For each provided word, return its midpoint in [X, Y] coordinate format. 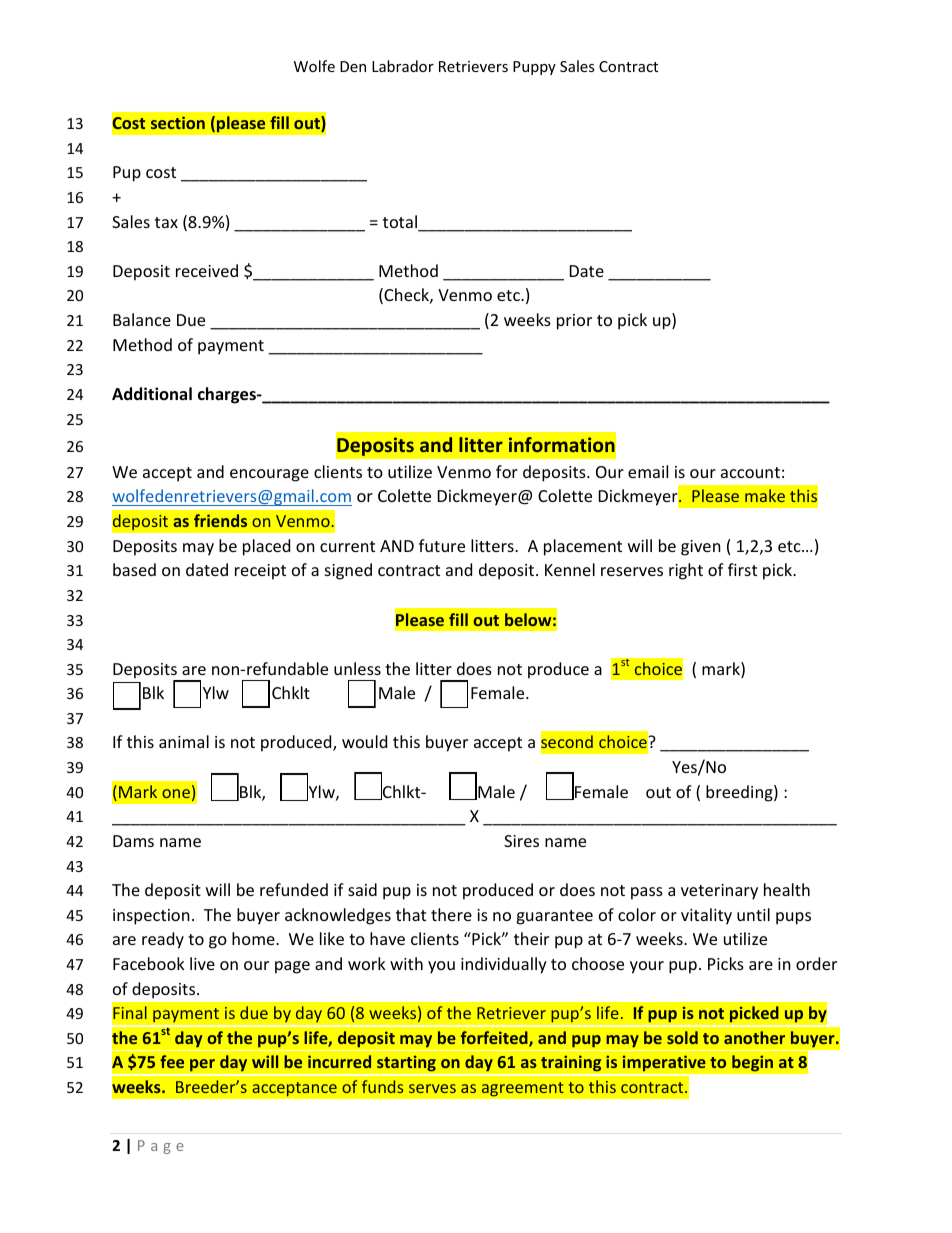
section [178, 122]
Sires [521, 841]
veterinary [719, 892]
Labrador [403, 66]
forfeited [495, 1039]
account [750, 472]
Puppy [534, 68]
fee [172, 1061]
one [176, 793]
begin [752, 1063]
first [742, 569]
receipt [260, 572]
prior [574, 322]
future [442, 545]
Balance [142, 319]
